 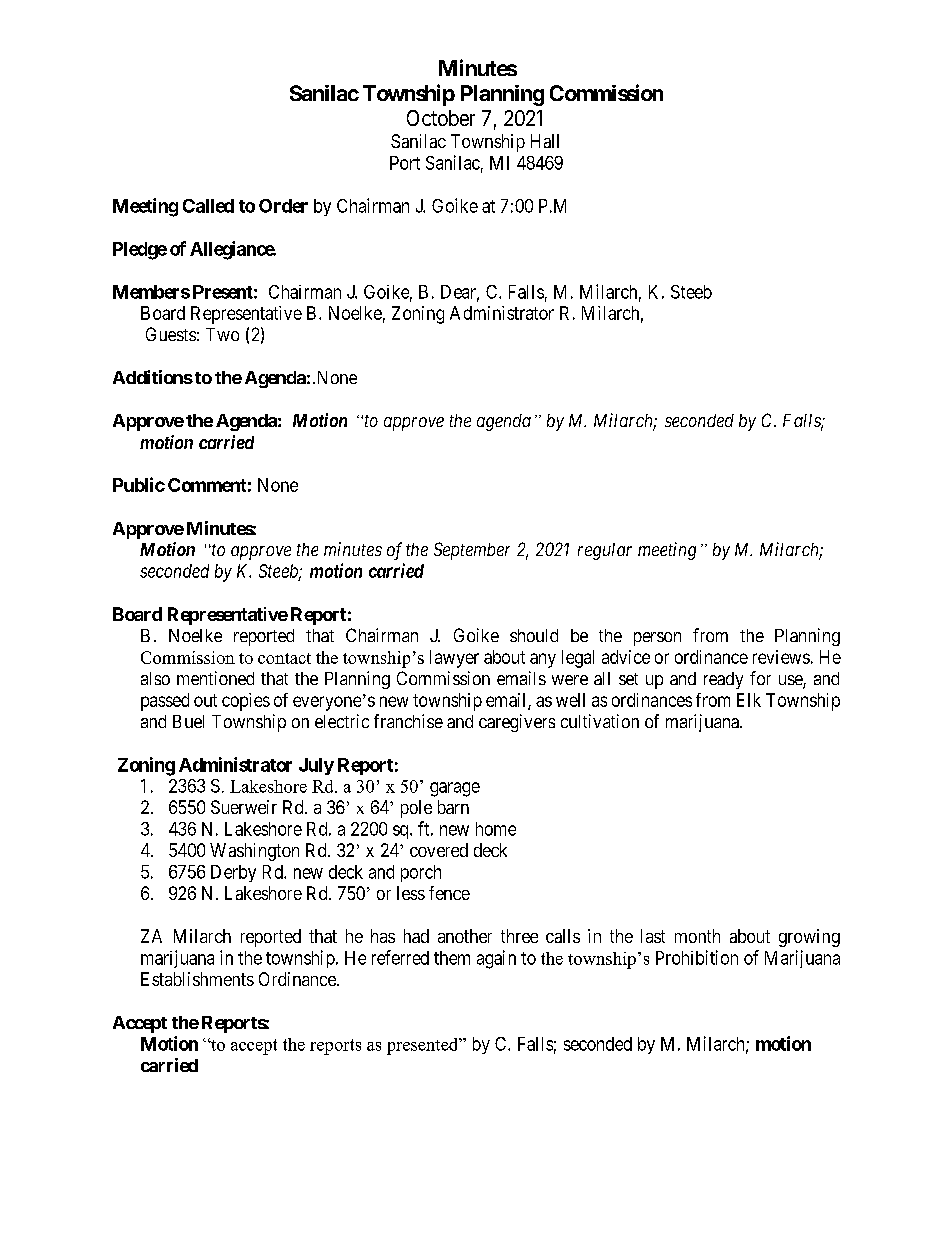 What do you see at coordinates (697, 957) in the screenshot?
I see `Prohibition` at bounding box center [697, 957].
